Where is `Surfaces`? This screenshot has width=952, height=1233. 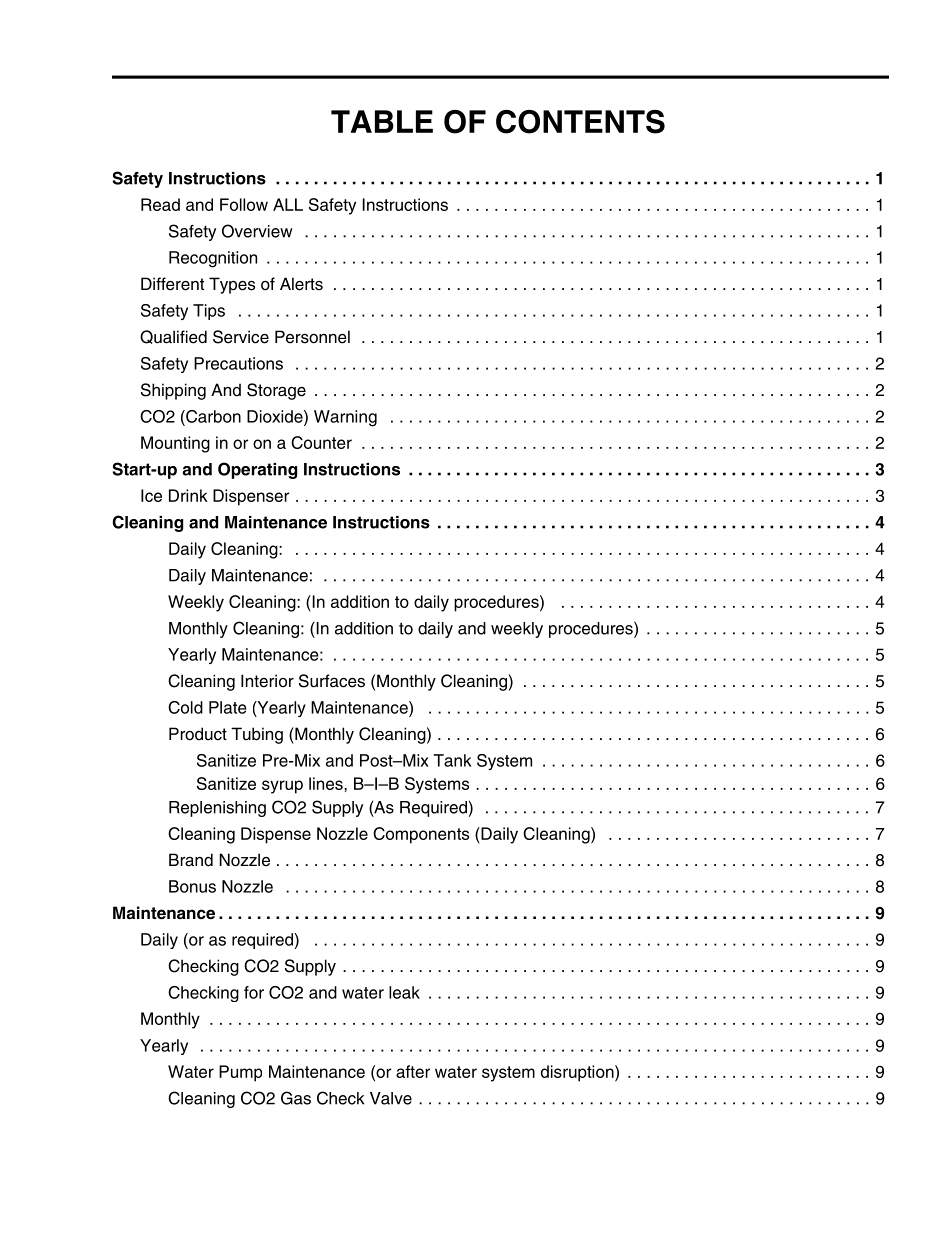 Surfaces is located at coordinates (332, 681).
